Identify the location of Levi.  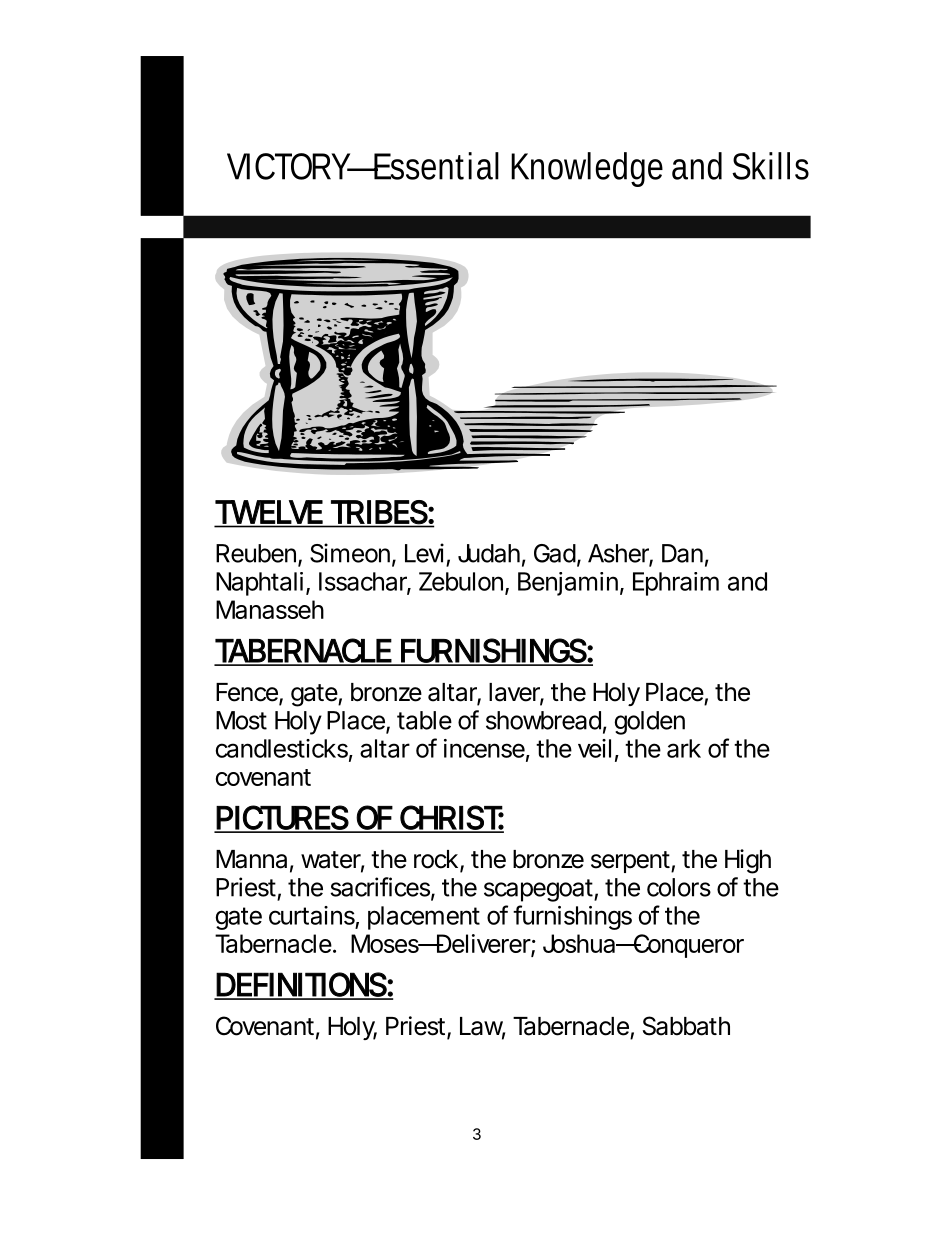
(424, 553).
